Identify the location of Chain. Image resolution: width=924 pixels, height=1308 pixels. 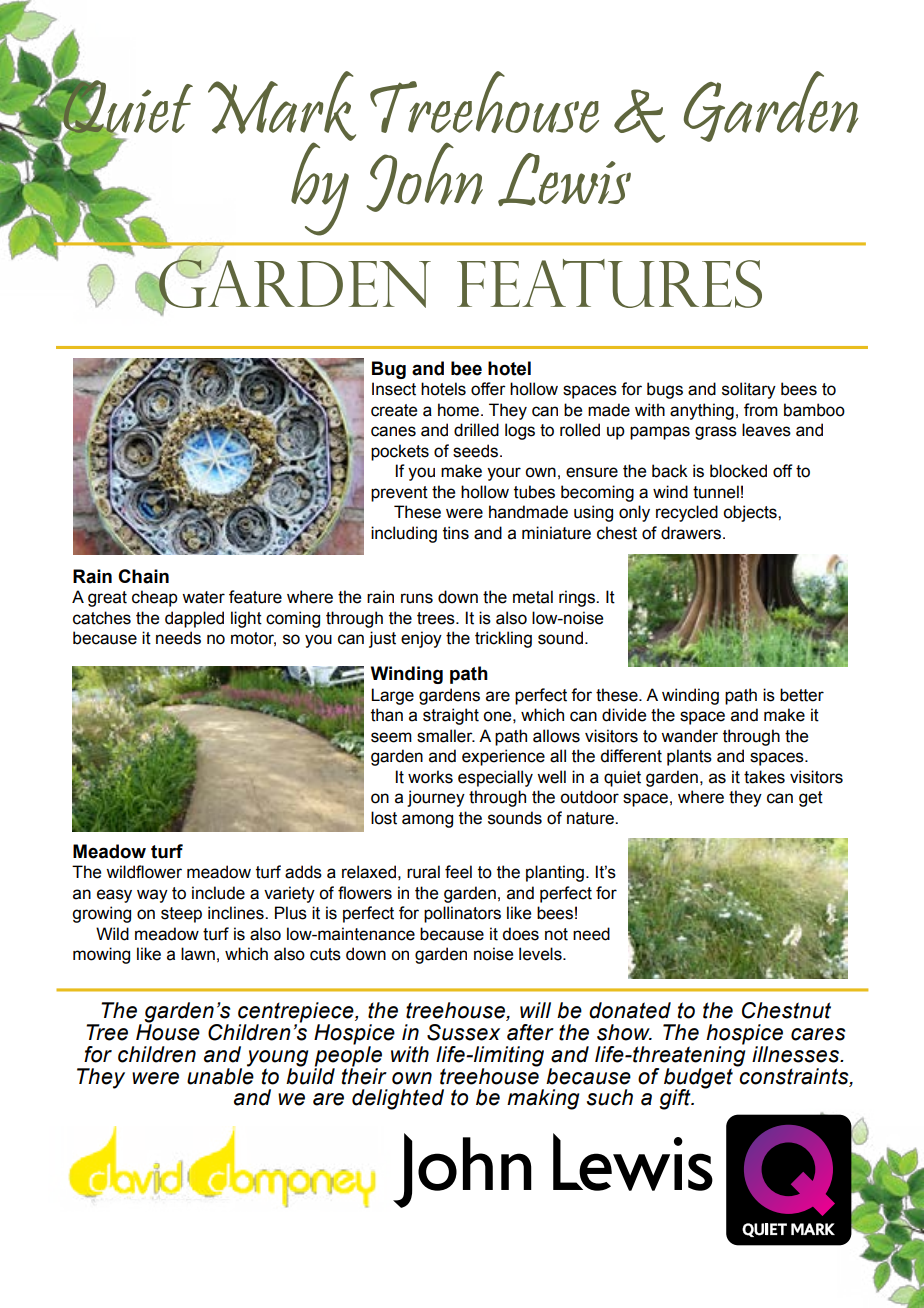
(143, 576).
